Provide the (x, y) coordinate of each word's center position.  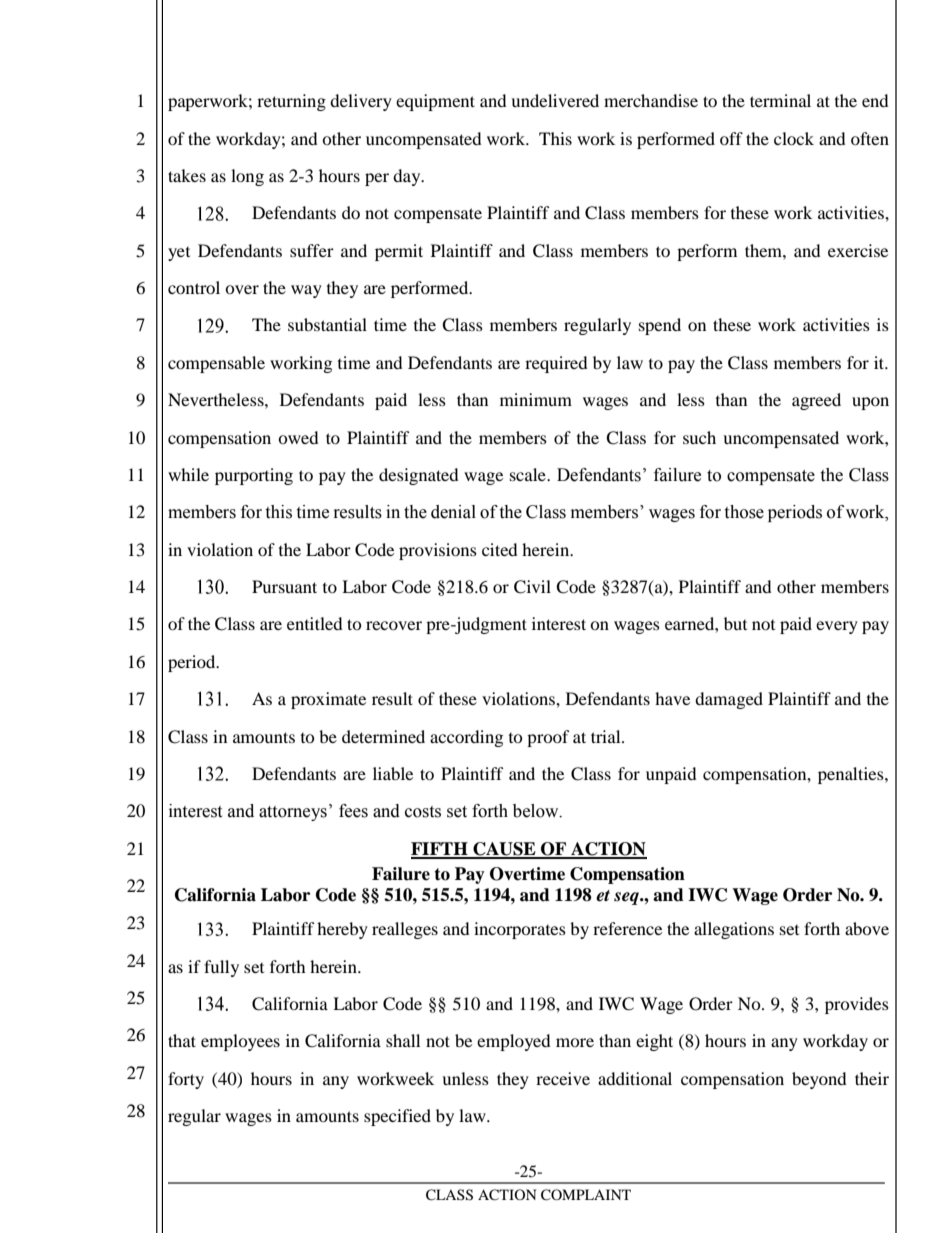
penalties (852, 775)
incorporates (520, 930)
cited (500, 549)
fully (221, 968)
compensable (216, 364)
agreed (816, 401)
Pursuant (284, 586)
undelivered (555, 100)
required (556, 364)
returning (291, 102)
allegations (734, 930)
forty (186, 1080)
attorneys (293, 813)
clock (794, 138)
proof (548, 738)
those (744, 512)
